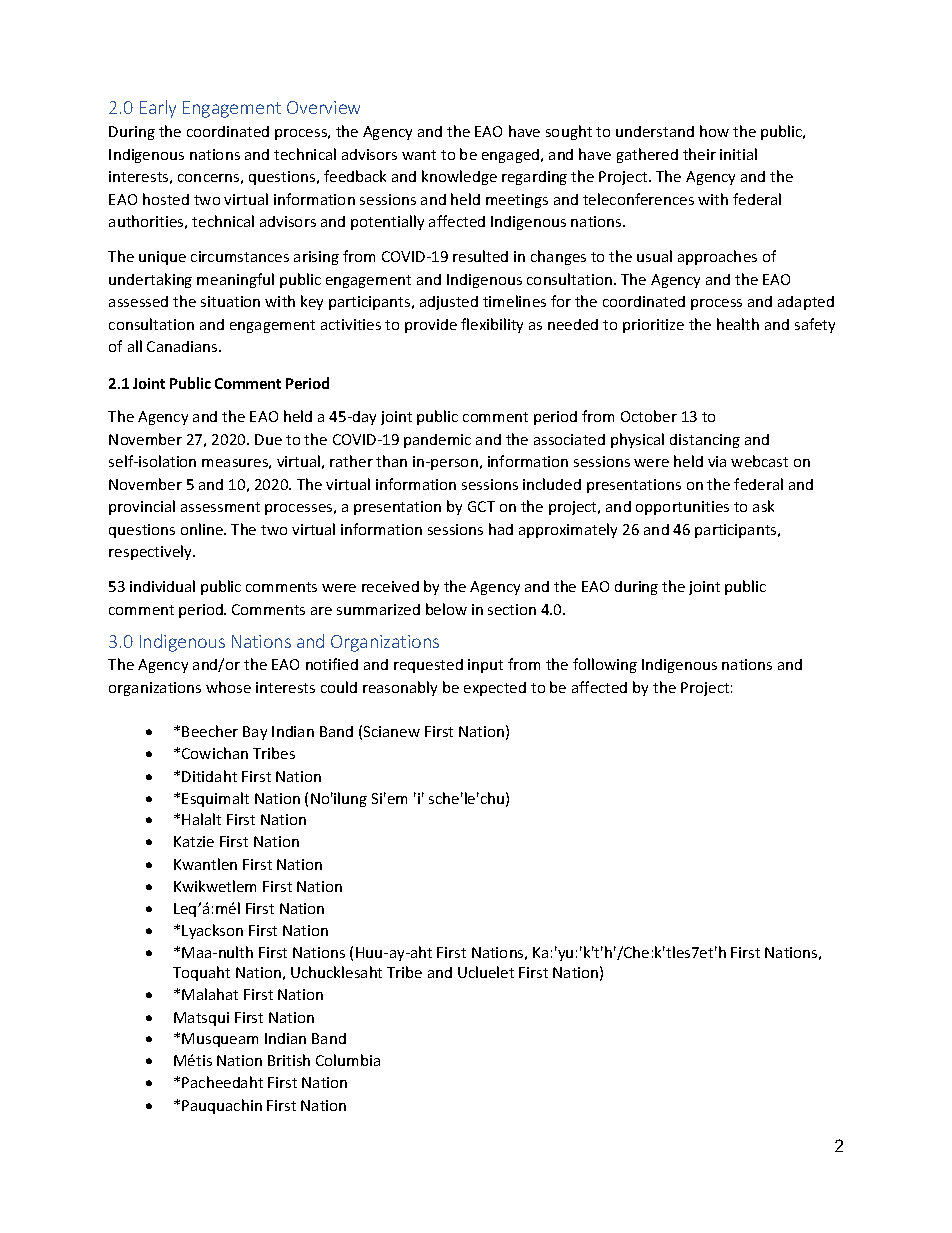 Image resolution: width=952 pixels, height=1233 pixels. What do you see at coordinates (446, 609) in the screenshot?
I see `below` at bounding box center [446, 609].
